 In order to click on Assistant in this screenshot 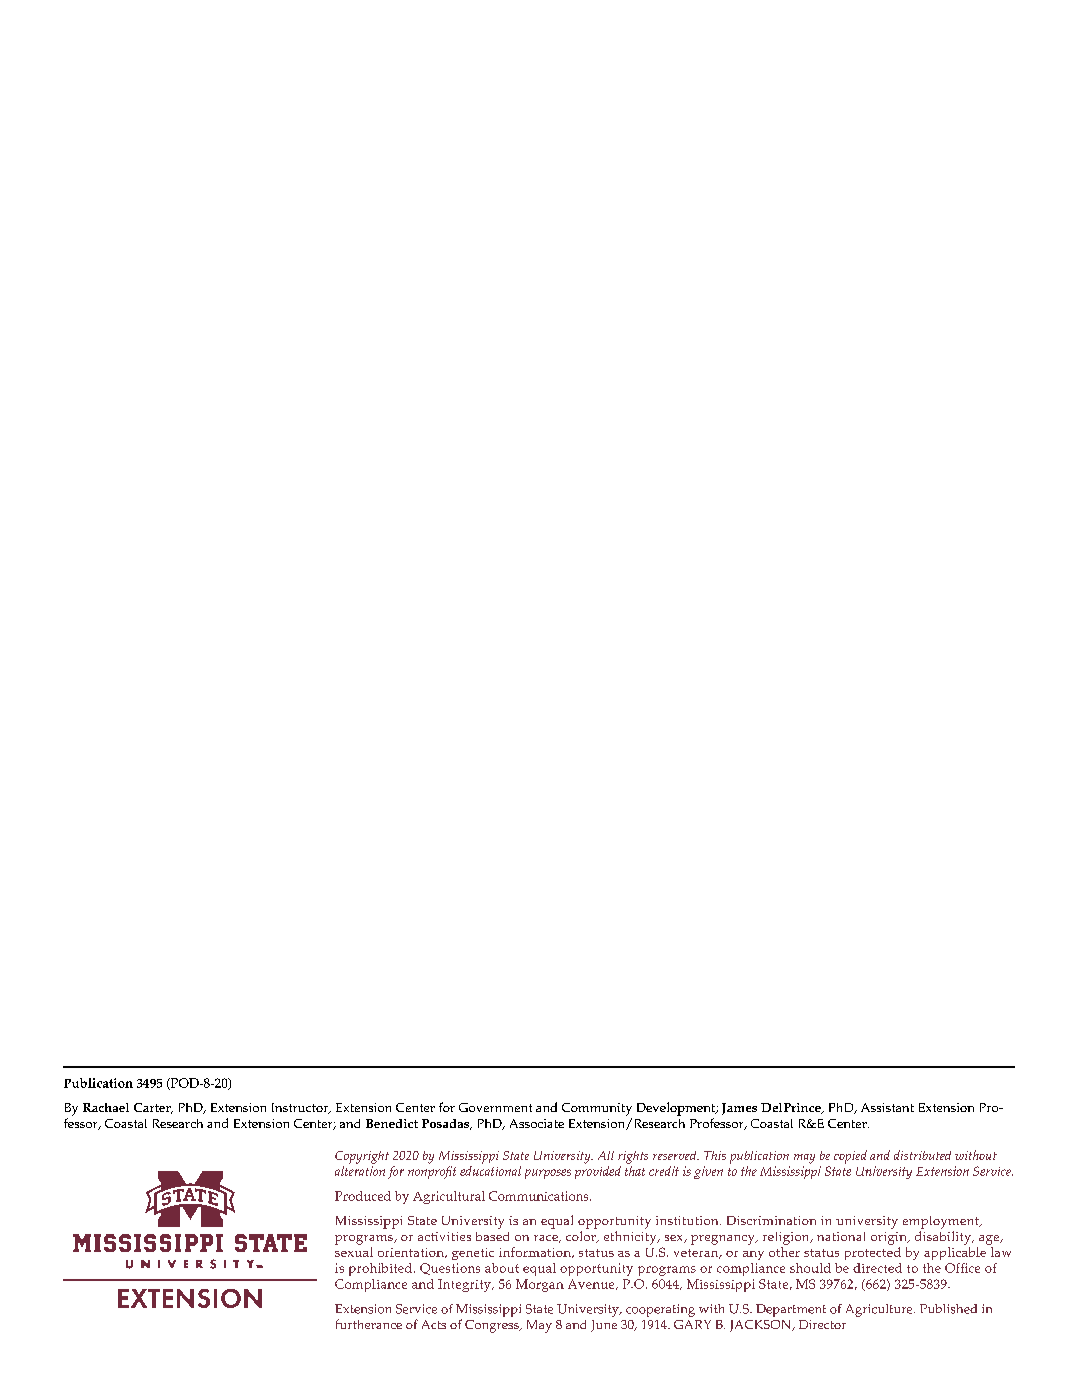, I will do `click(887, 1107)`.
